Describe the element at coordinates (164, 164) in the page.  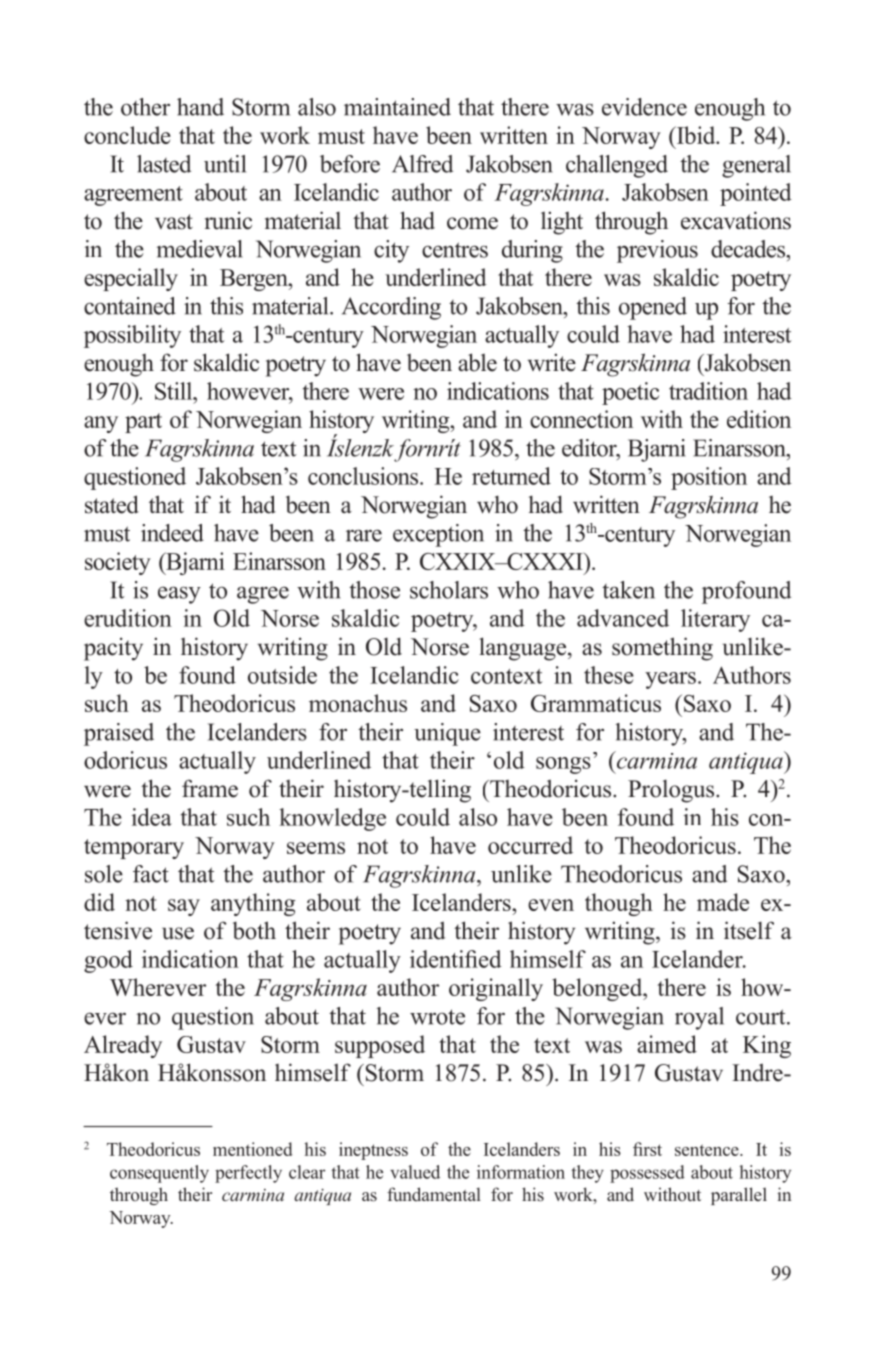
I see `lasted` at that location.
